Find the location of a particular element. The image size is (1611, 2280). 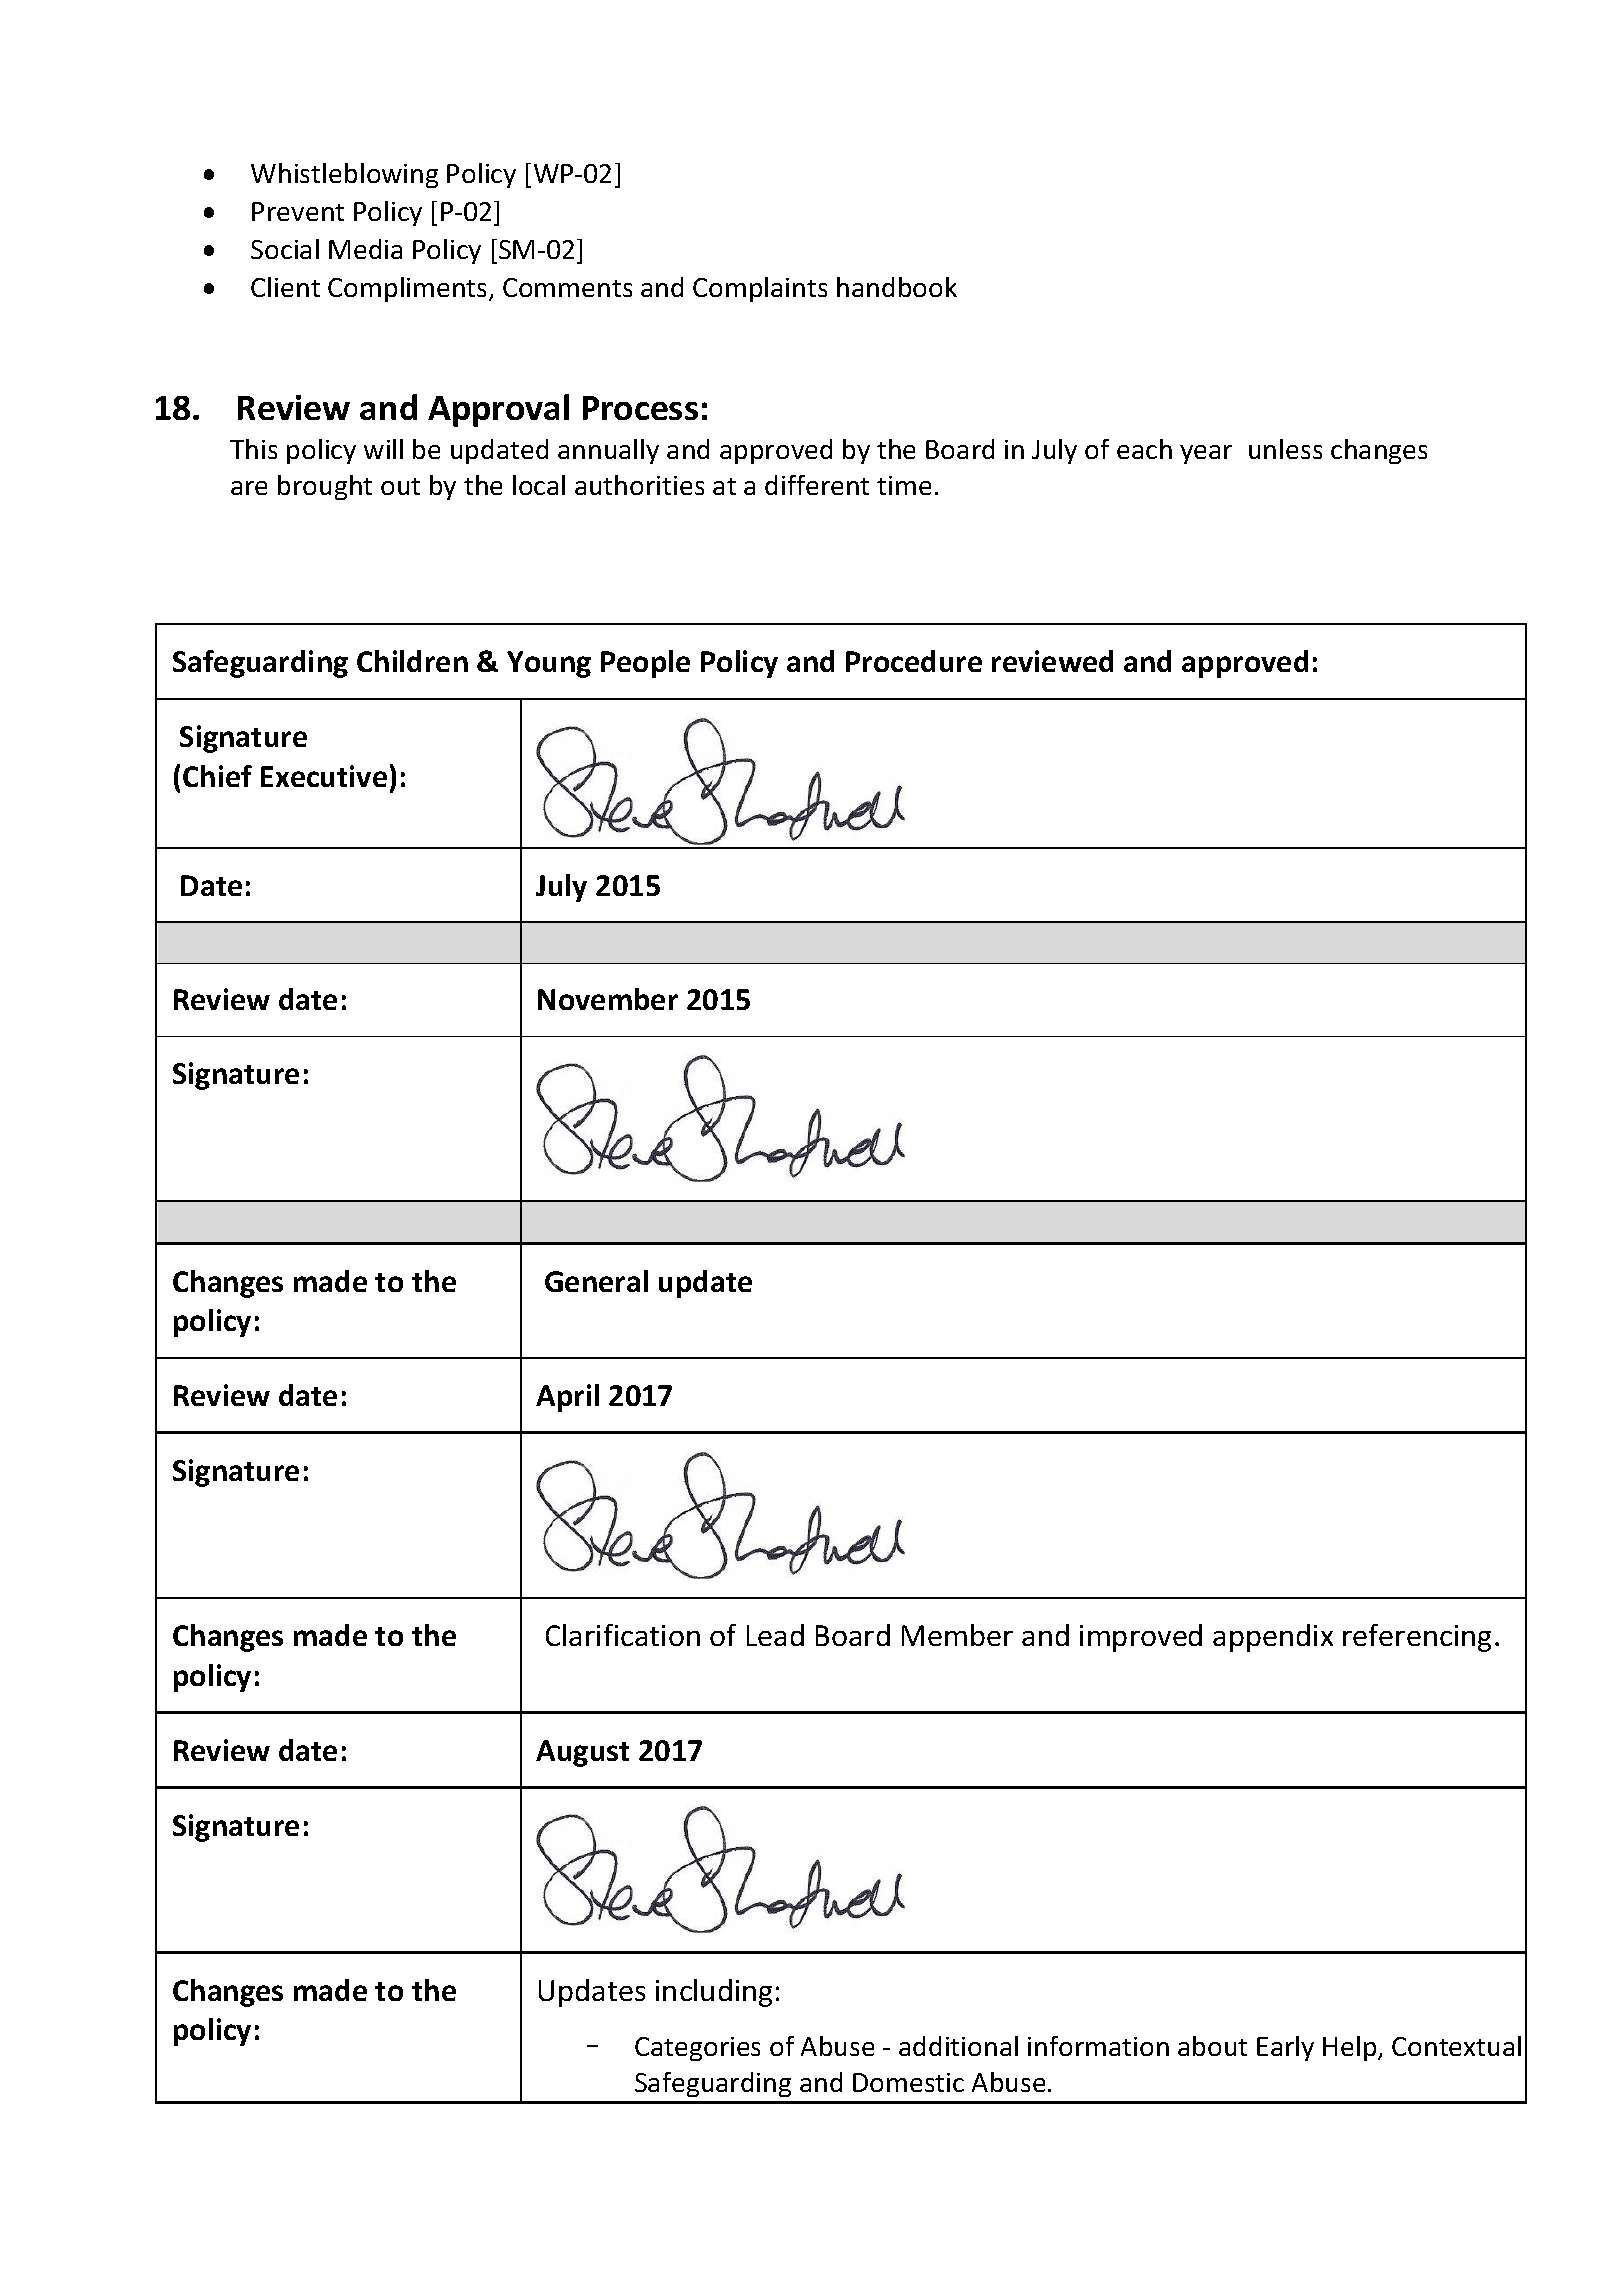

Early is located at coordinates (1285, 2048).
